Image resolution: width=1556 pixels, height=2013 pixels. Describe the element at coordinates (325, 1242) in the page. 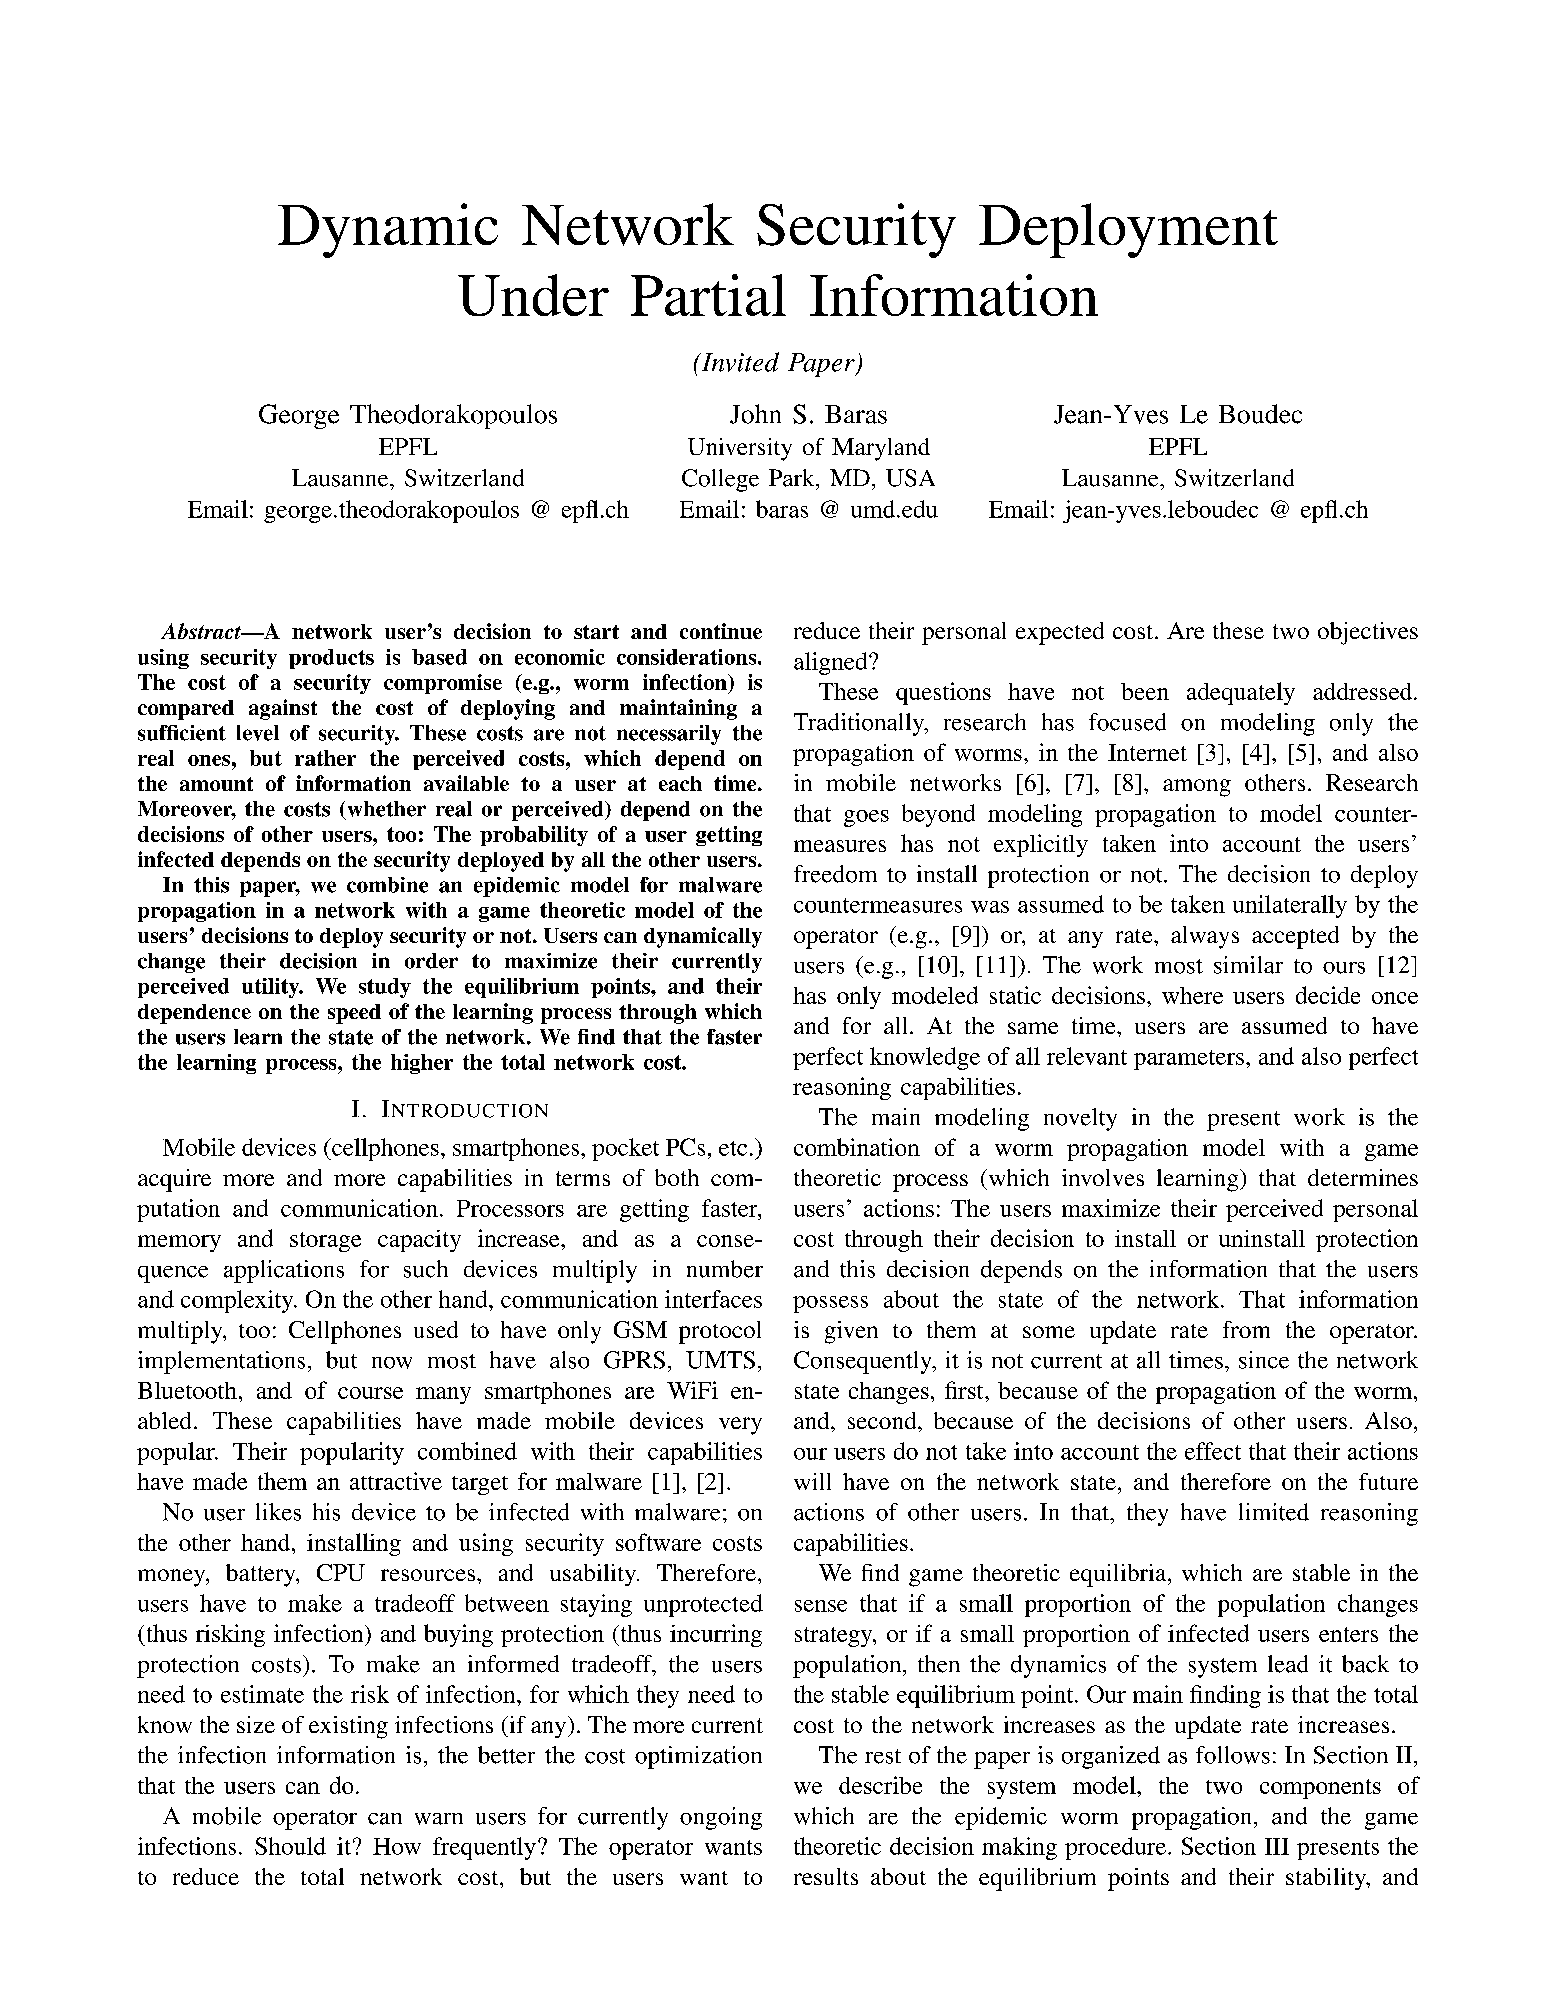

I see `storage` at that location.
